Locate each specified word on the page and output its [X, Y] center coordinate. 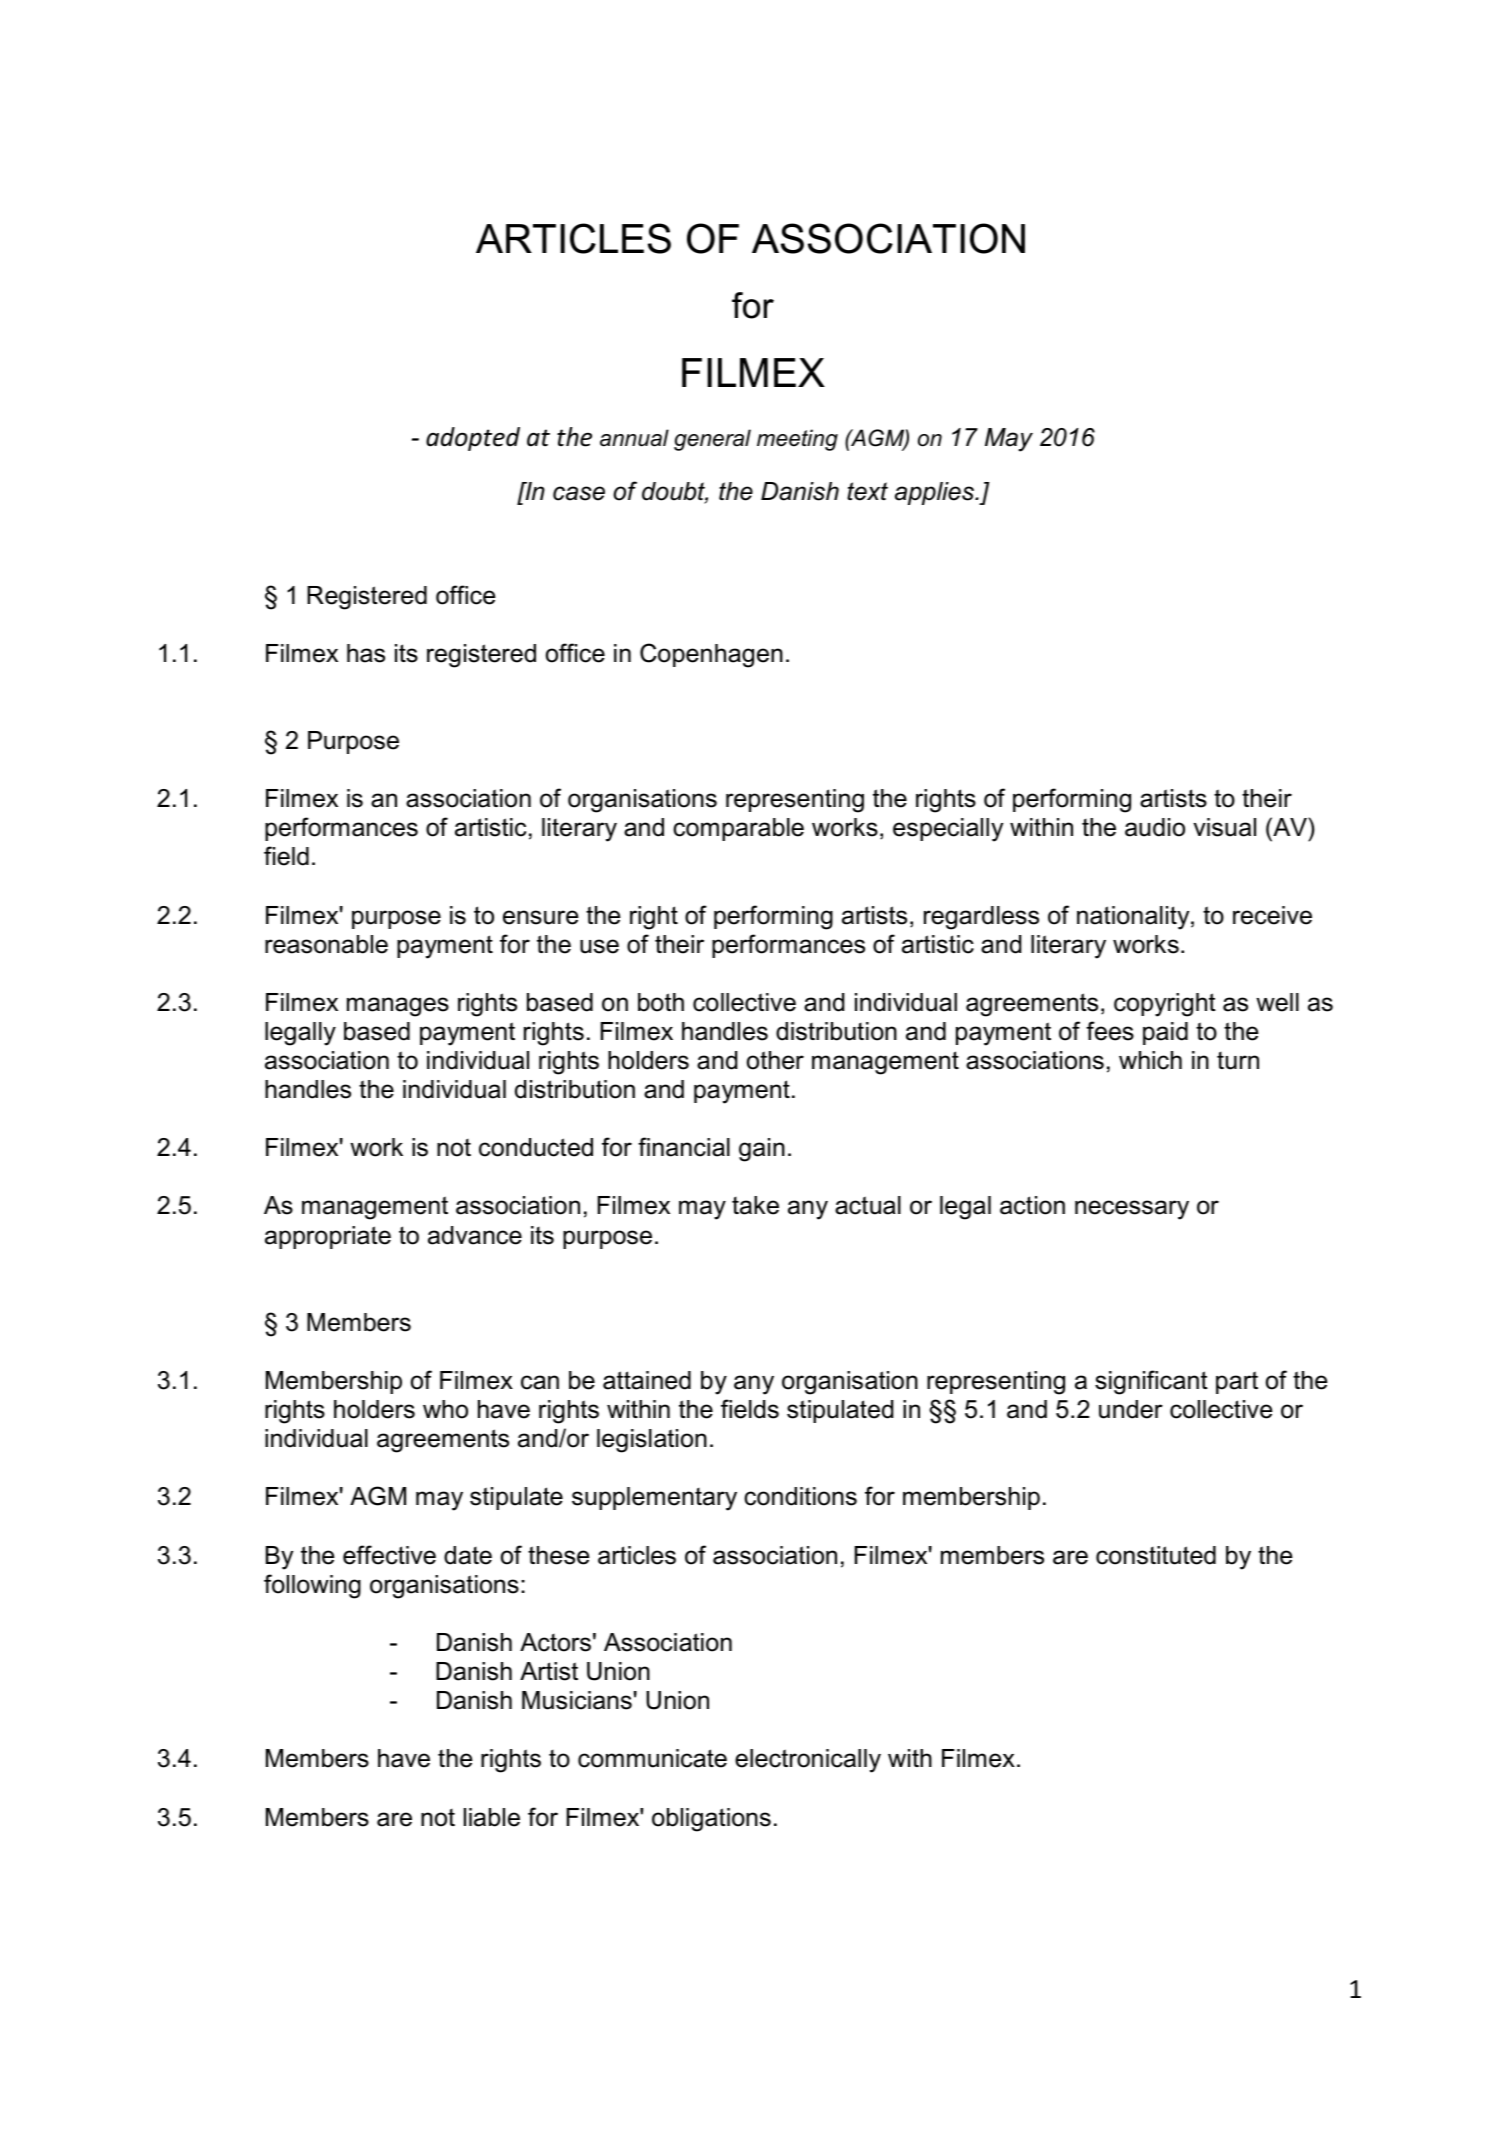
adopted [473, 439]
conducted [536, 1147]
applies [935, 493]
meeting [797, 440]
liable [492, 1817]
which [1150, 1060]
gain [762, 1150]
